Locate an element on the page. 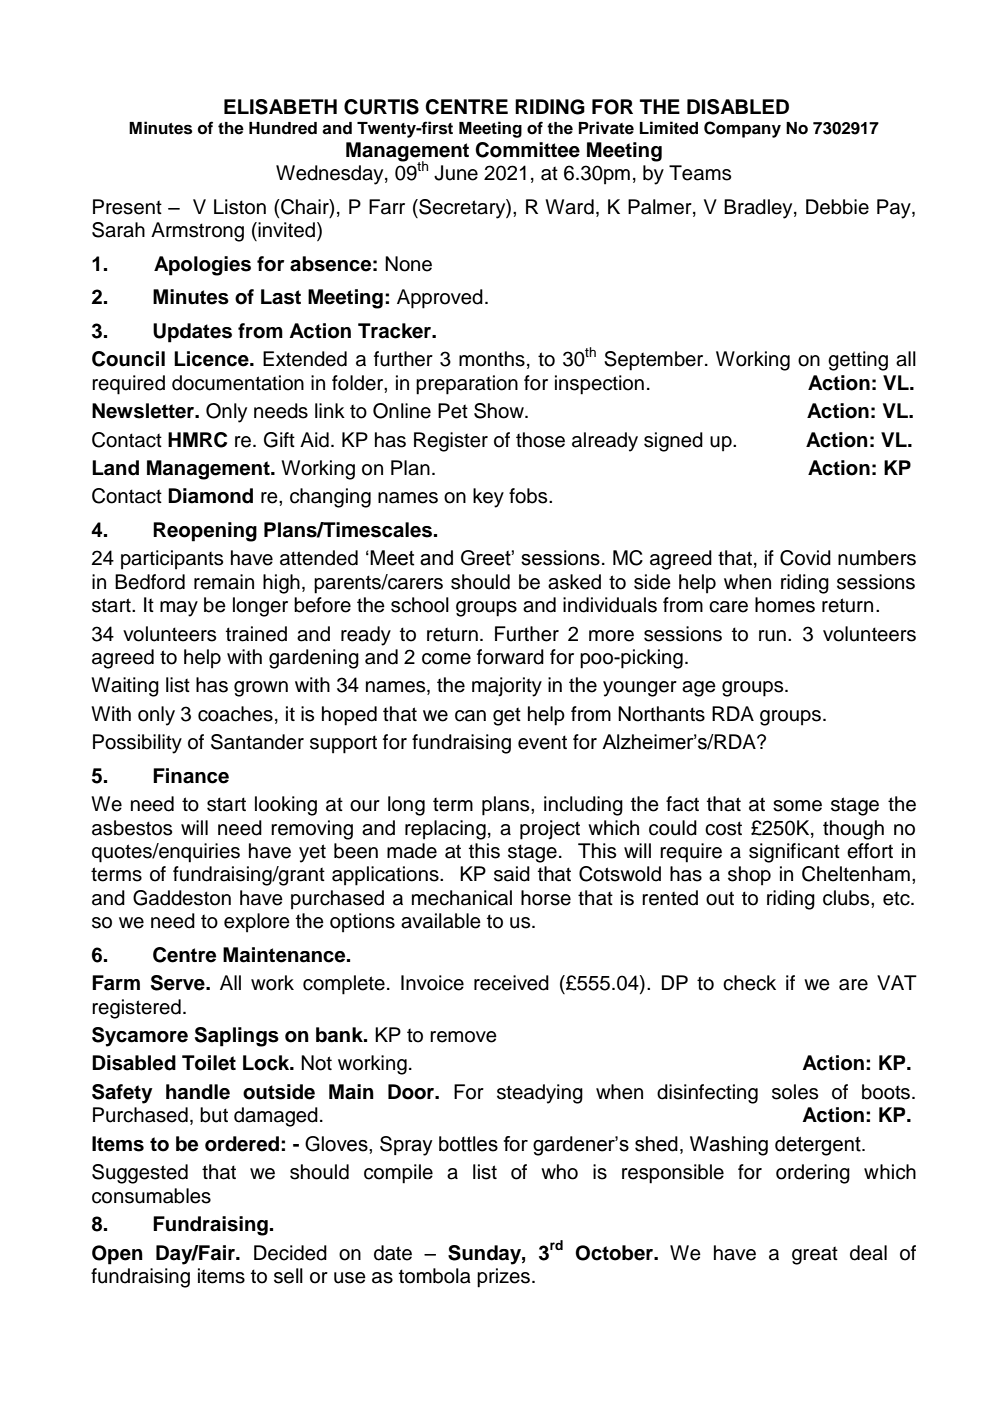 This image has width=1008, height=1426. great is located at coordinates (815, 1255).
